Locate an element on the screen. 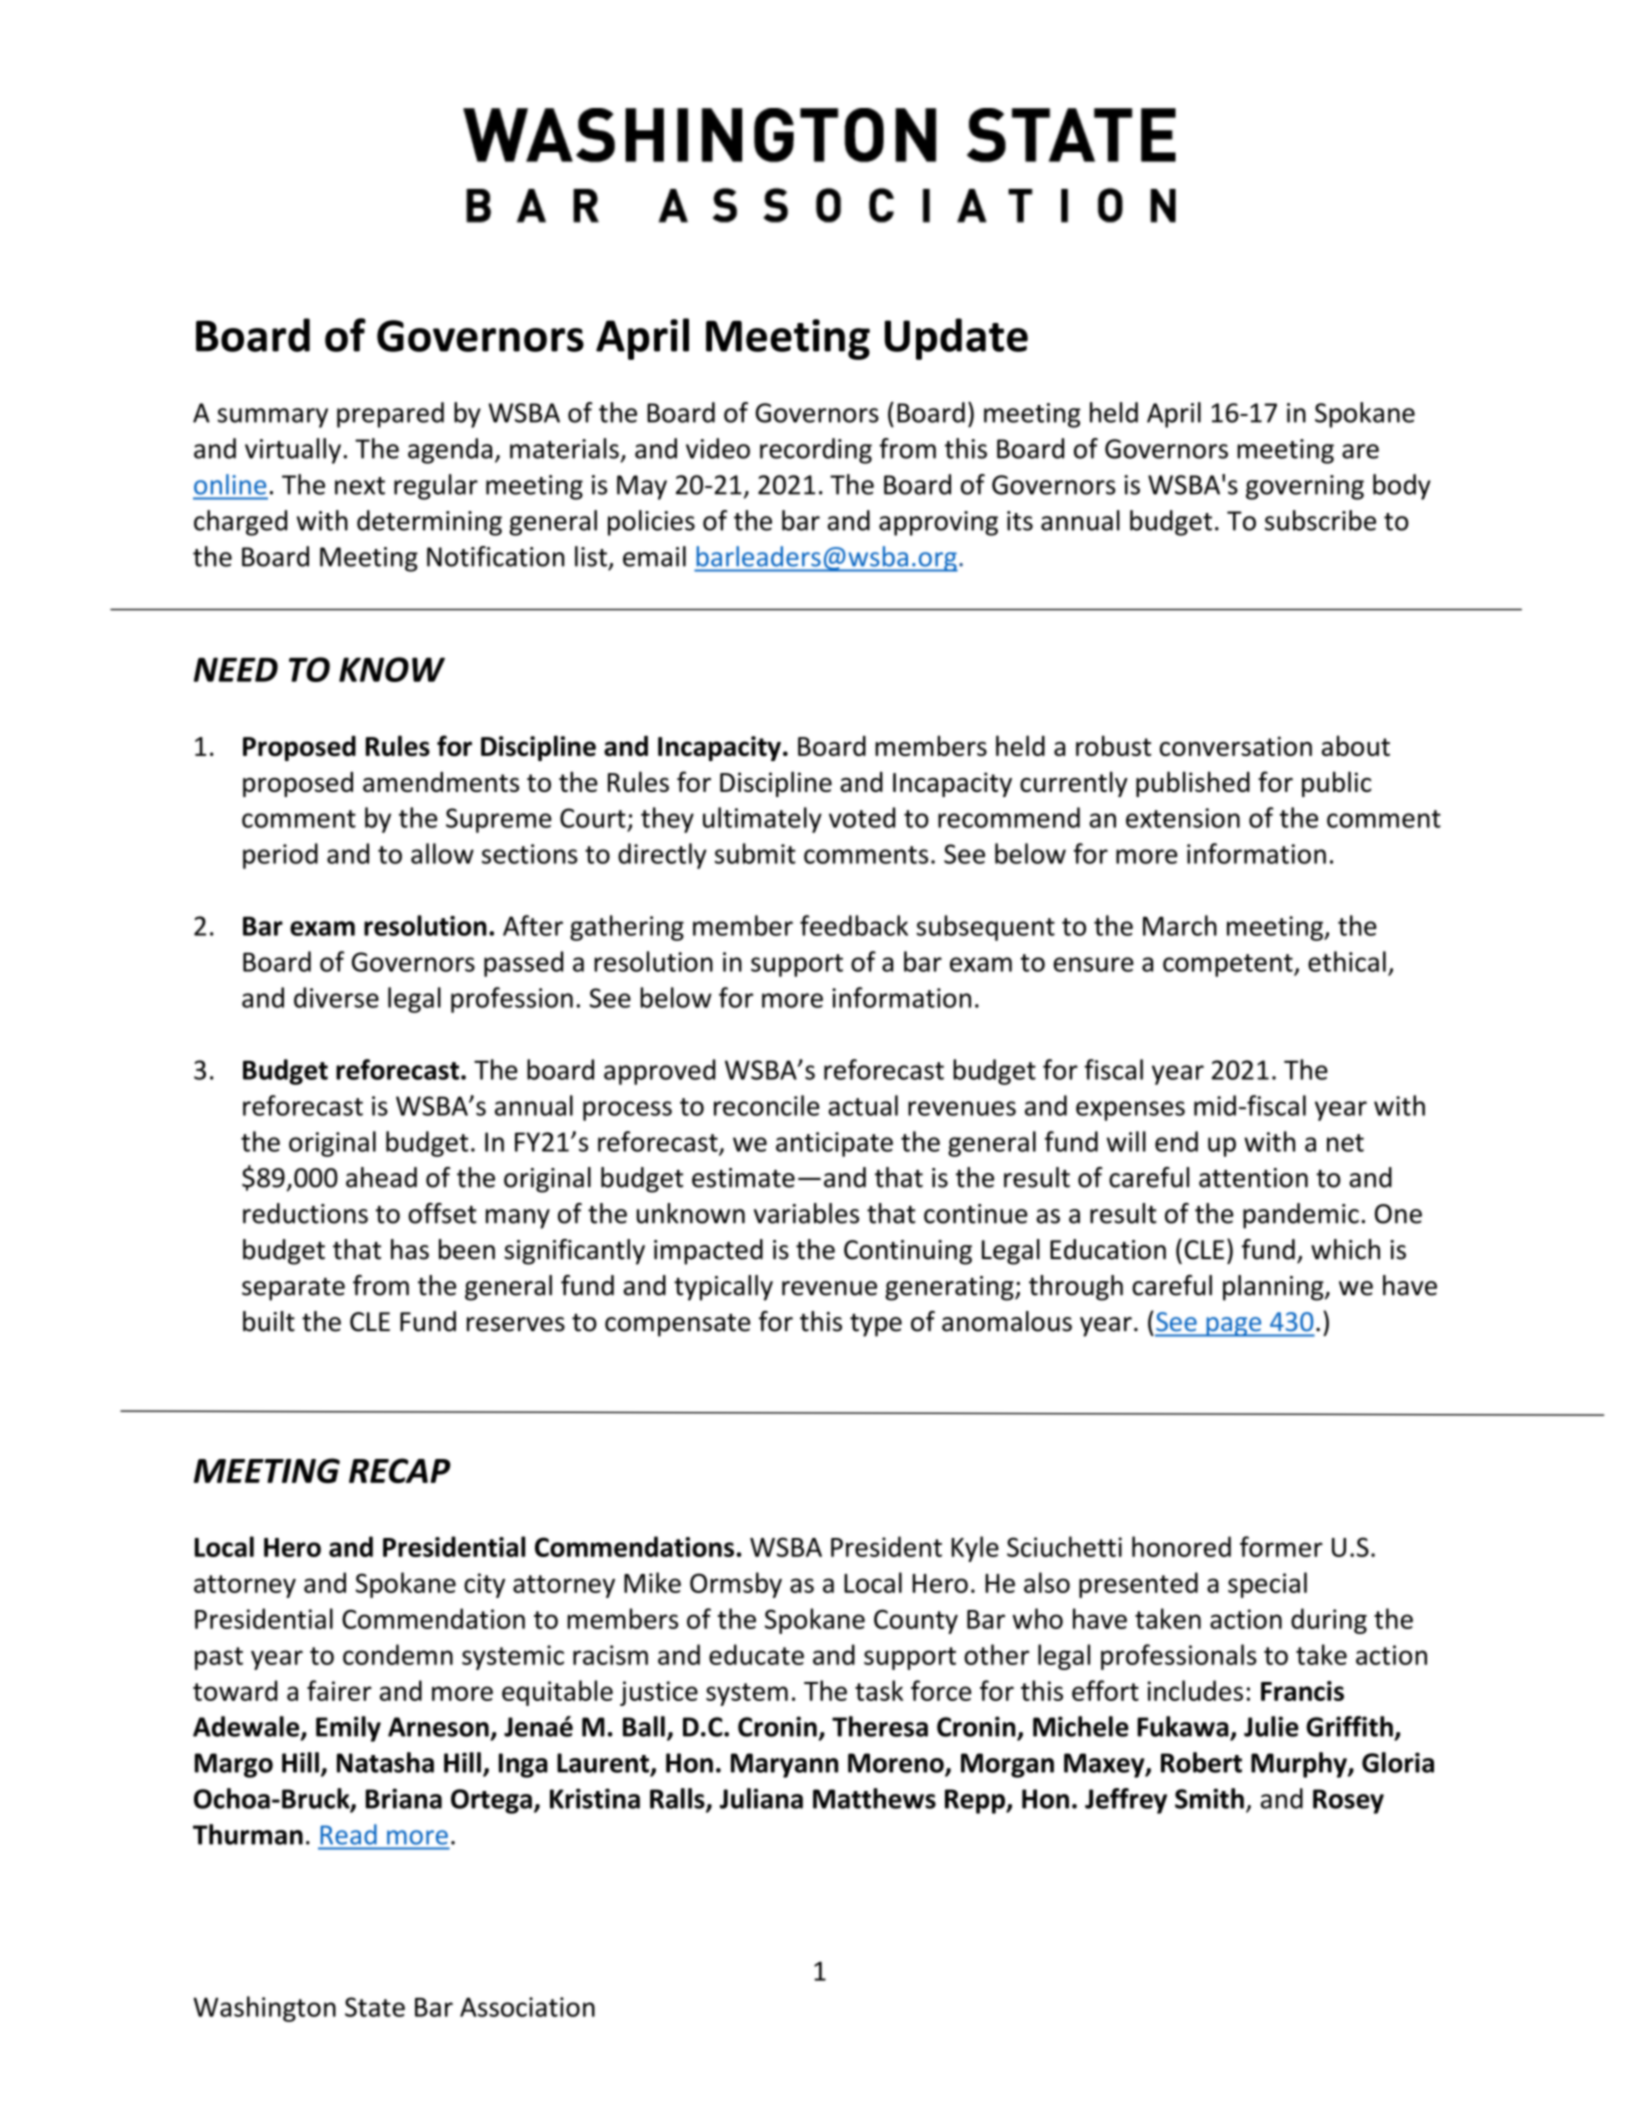 This screenshot has height=2121, width=1639. amendments is located at coordinates (441, 781).
